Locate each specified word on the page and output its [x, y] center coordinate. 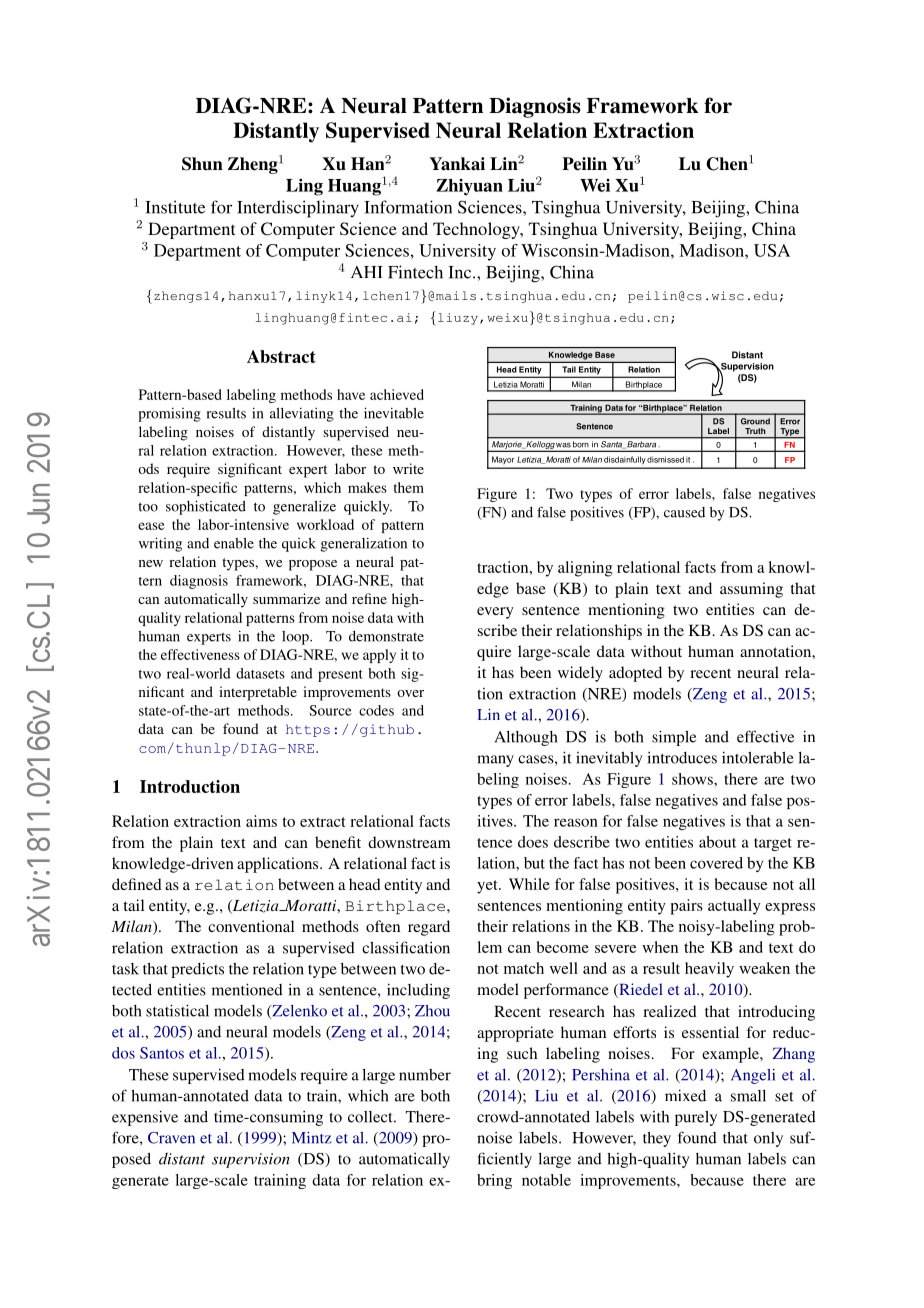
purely [696, 1118]
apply [379, 656]
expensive [145, 1118]
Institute [175, 207]
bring [494, 1181]
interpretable [258, 693]
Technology [477, 230]
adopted [635, 674]
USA [772, 250]
